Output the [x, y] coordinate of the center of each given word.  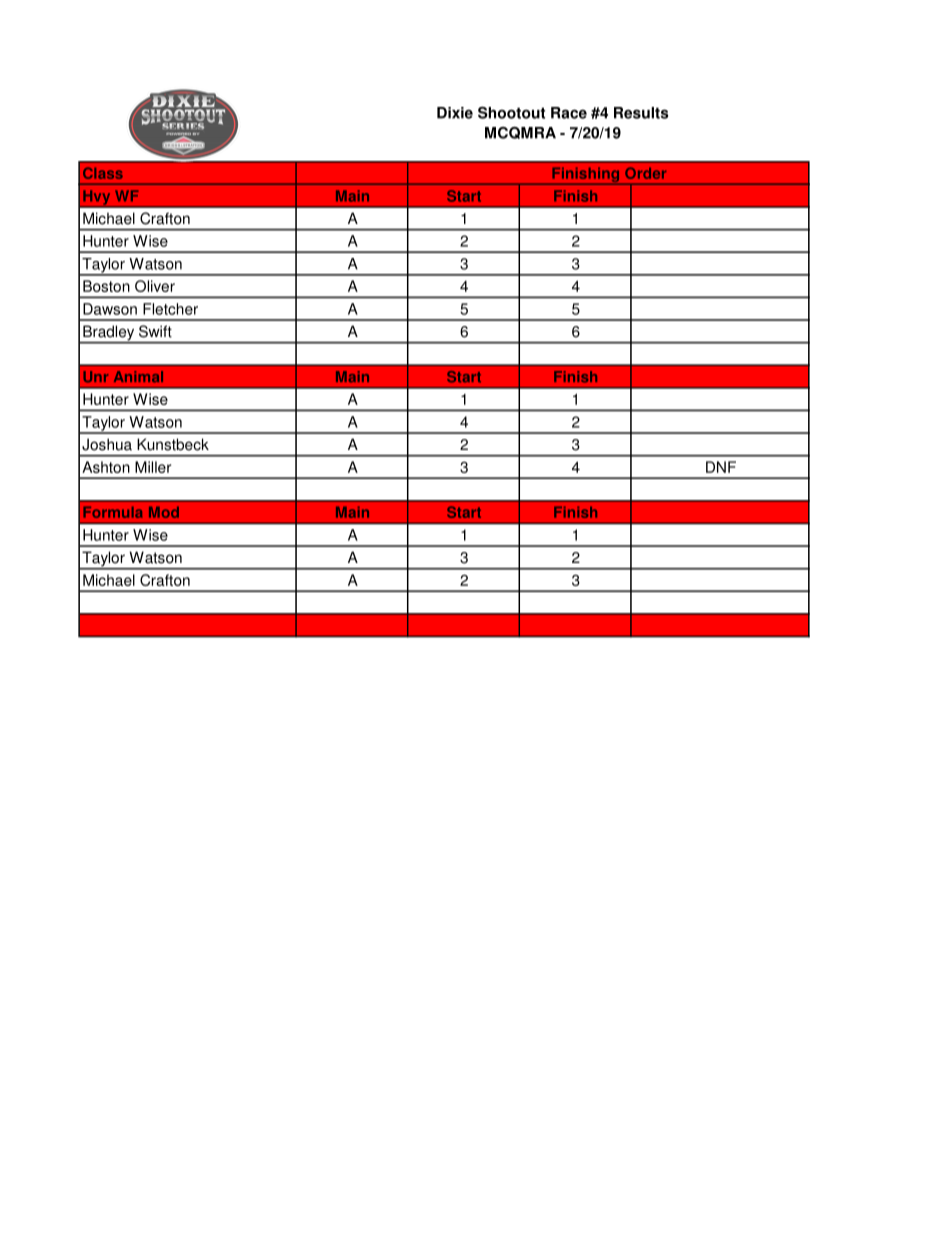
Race [569, 113]
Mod [164, 512]
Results [641, 113]
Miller [153, 467]
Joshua [107, 444]
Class [103, 173]
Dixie [455, 113]
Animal [138, 376]
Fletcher [170, 309]
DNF [721, 467]
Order [645, 173]
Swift [155, 331]
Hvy [97, 198]
